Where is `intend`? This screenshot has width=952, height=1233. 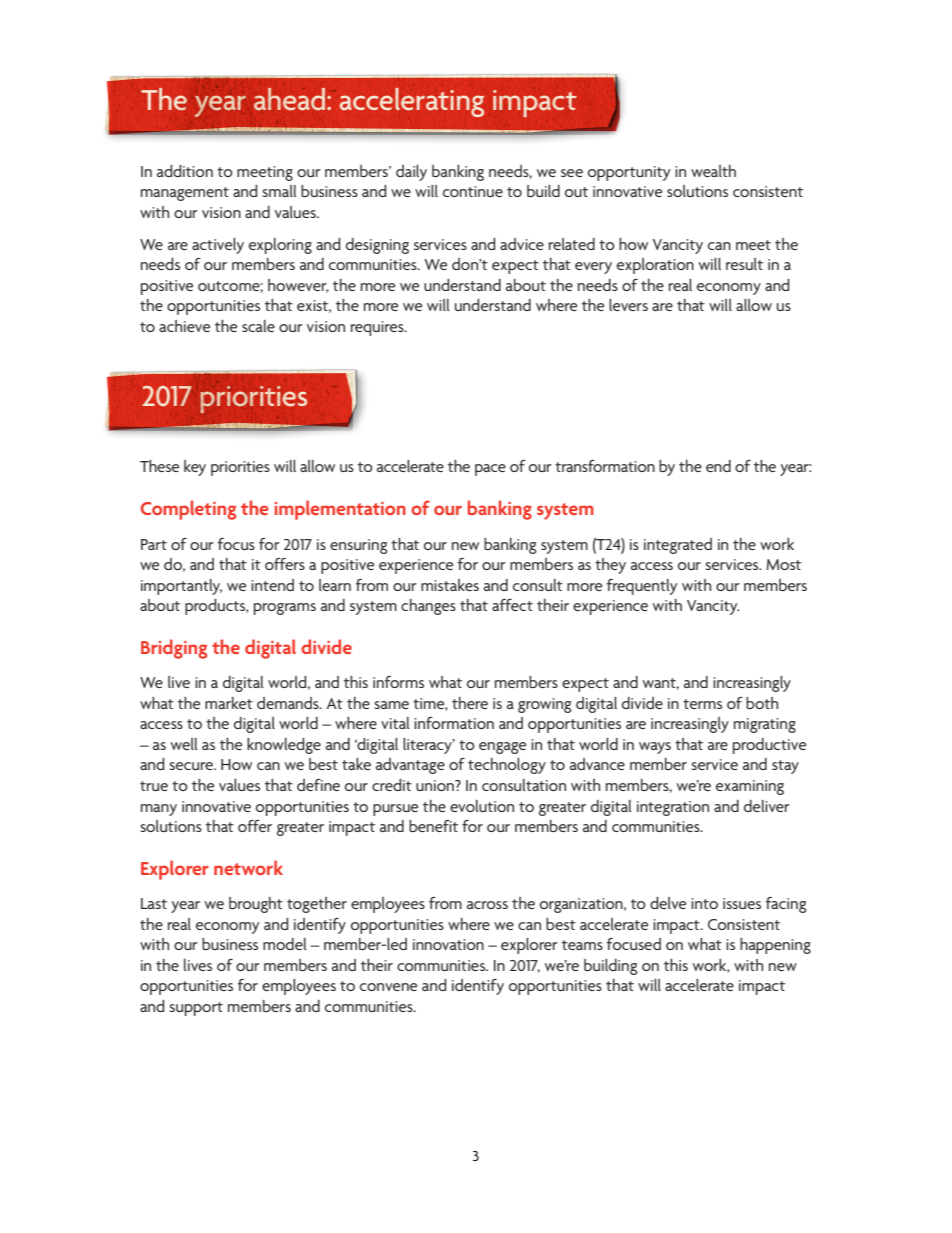 intend is located at coordinates (272, 585).
